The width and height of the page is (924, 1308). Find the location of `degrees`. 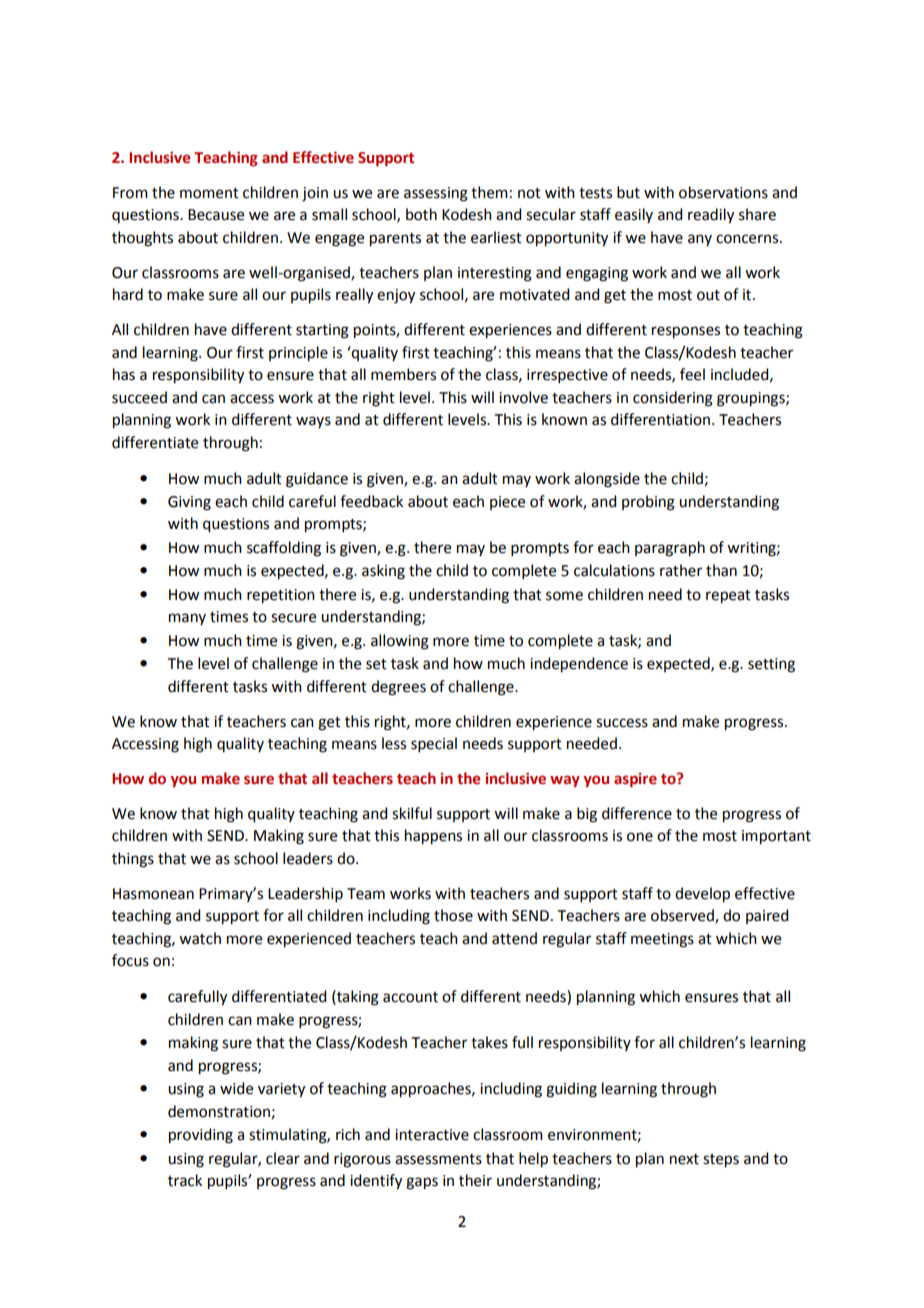

degrees is located at coordinates (398, 688).
